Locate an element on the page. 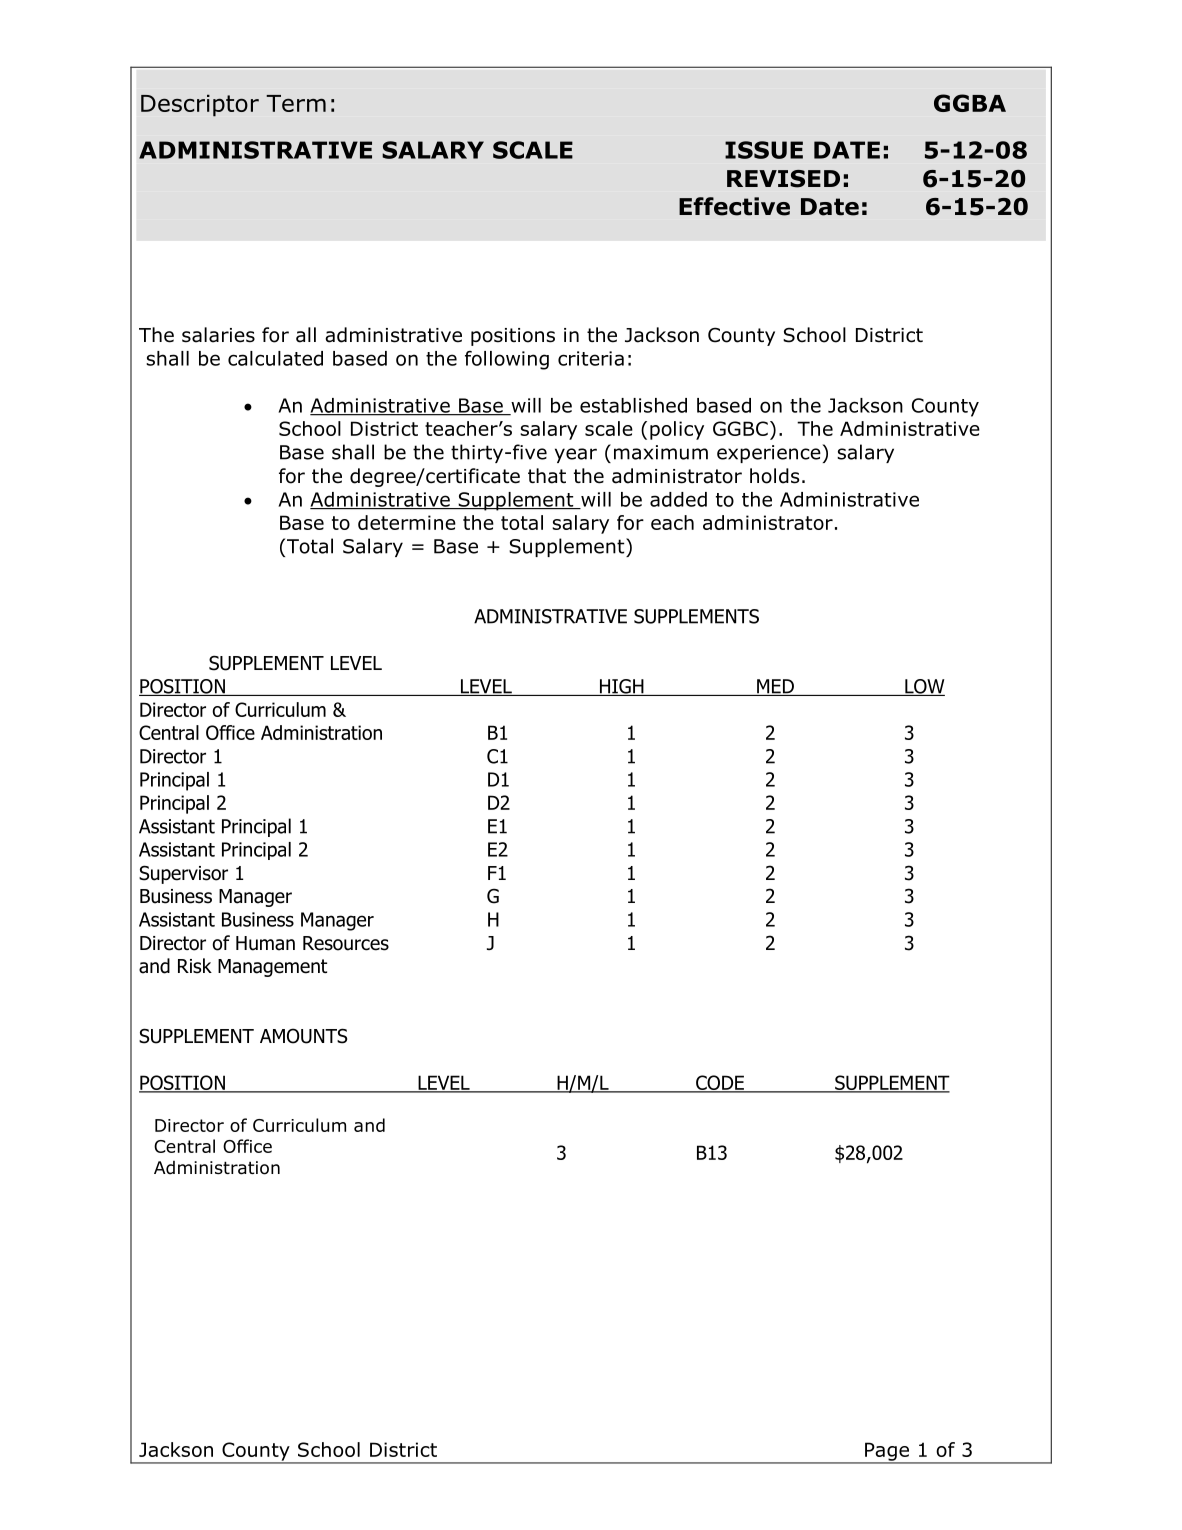 This image has width=1182, height=1530. ISSUE is located at coordinates (764, 150).
